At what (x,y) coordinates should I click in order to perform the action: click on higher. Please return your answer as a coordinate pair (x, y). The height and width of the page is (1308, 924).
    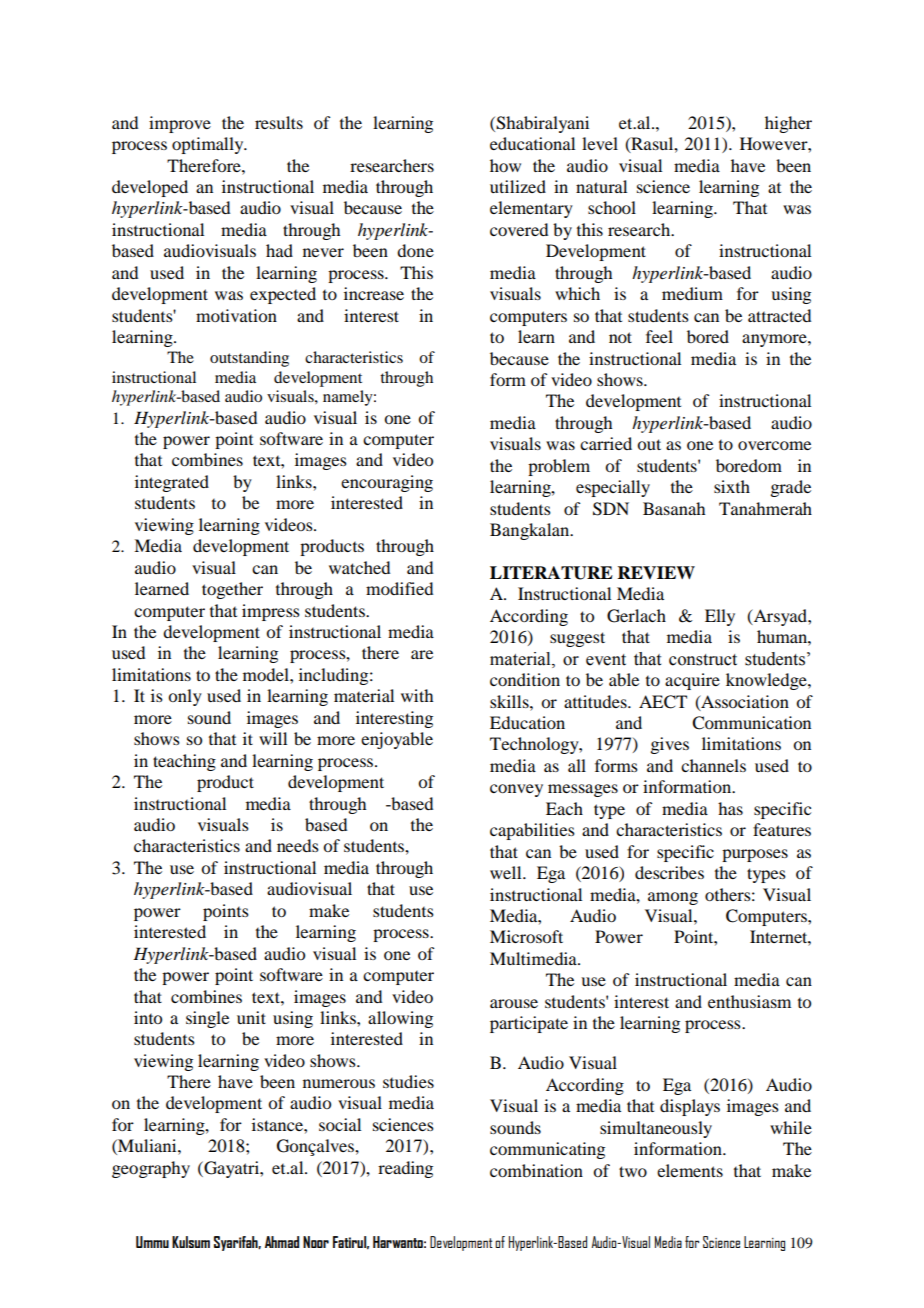
    Looking at the image, I should click on (788, 124).
